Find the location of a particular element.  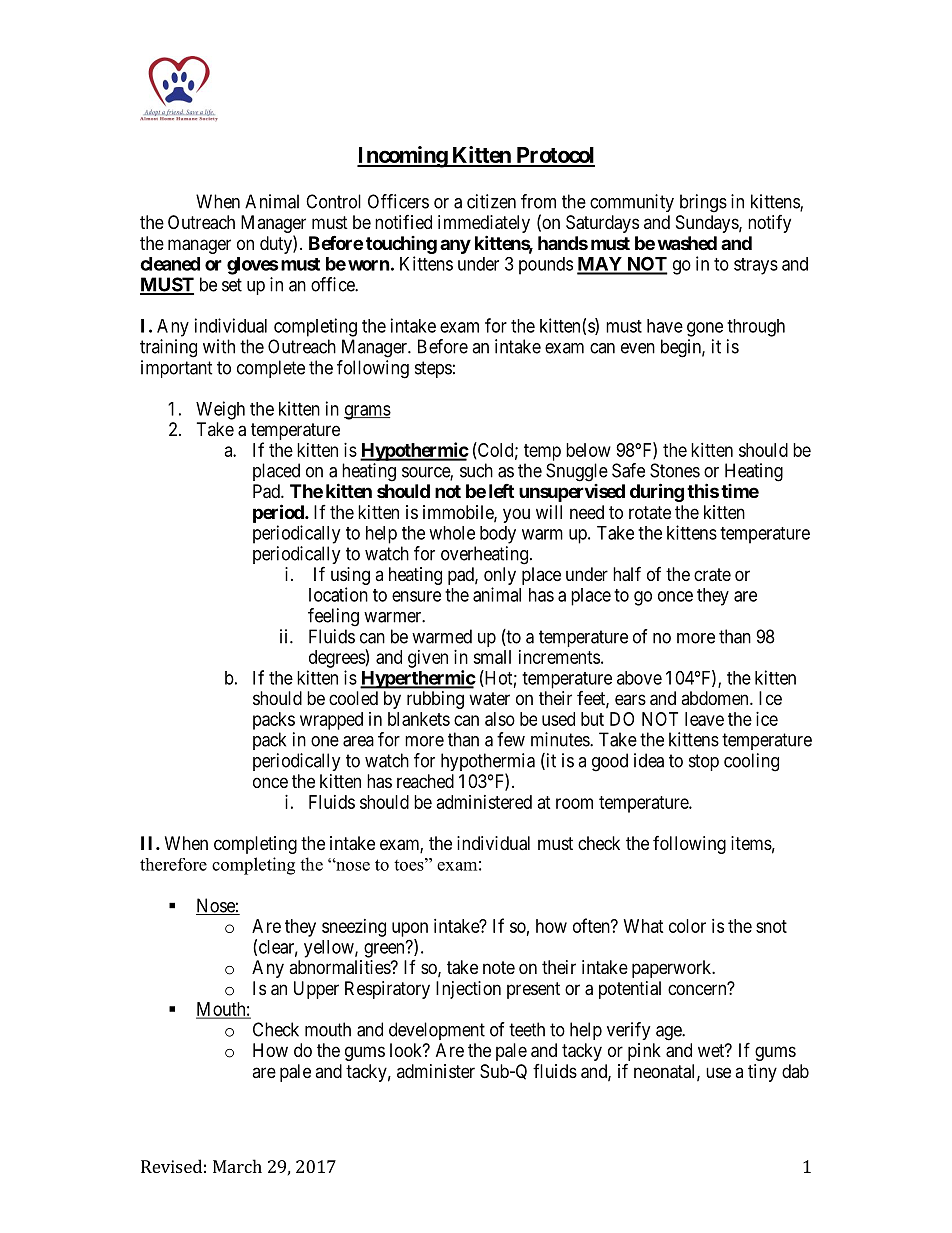

crate is located at coordinates (712, 575).
